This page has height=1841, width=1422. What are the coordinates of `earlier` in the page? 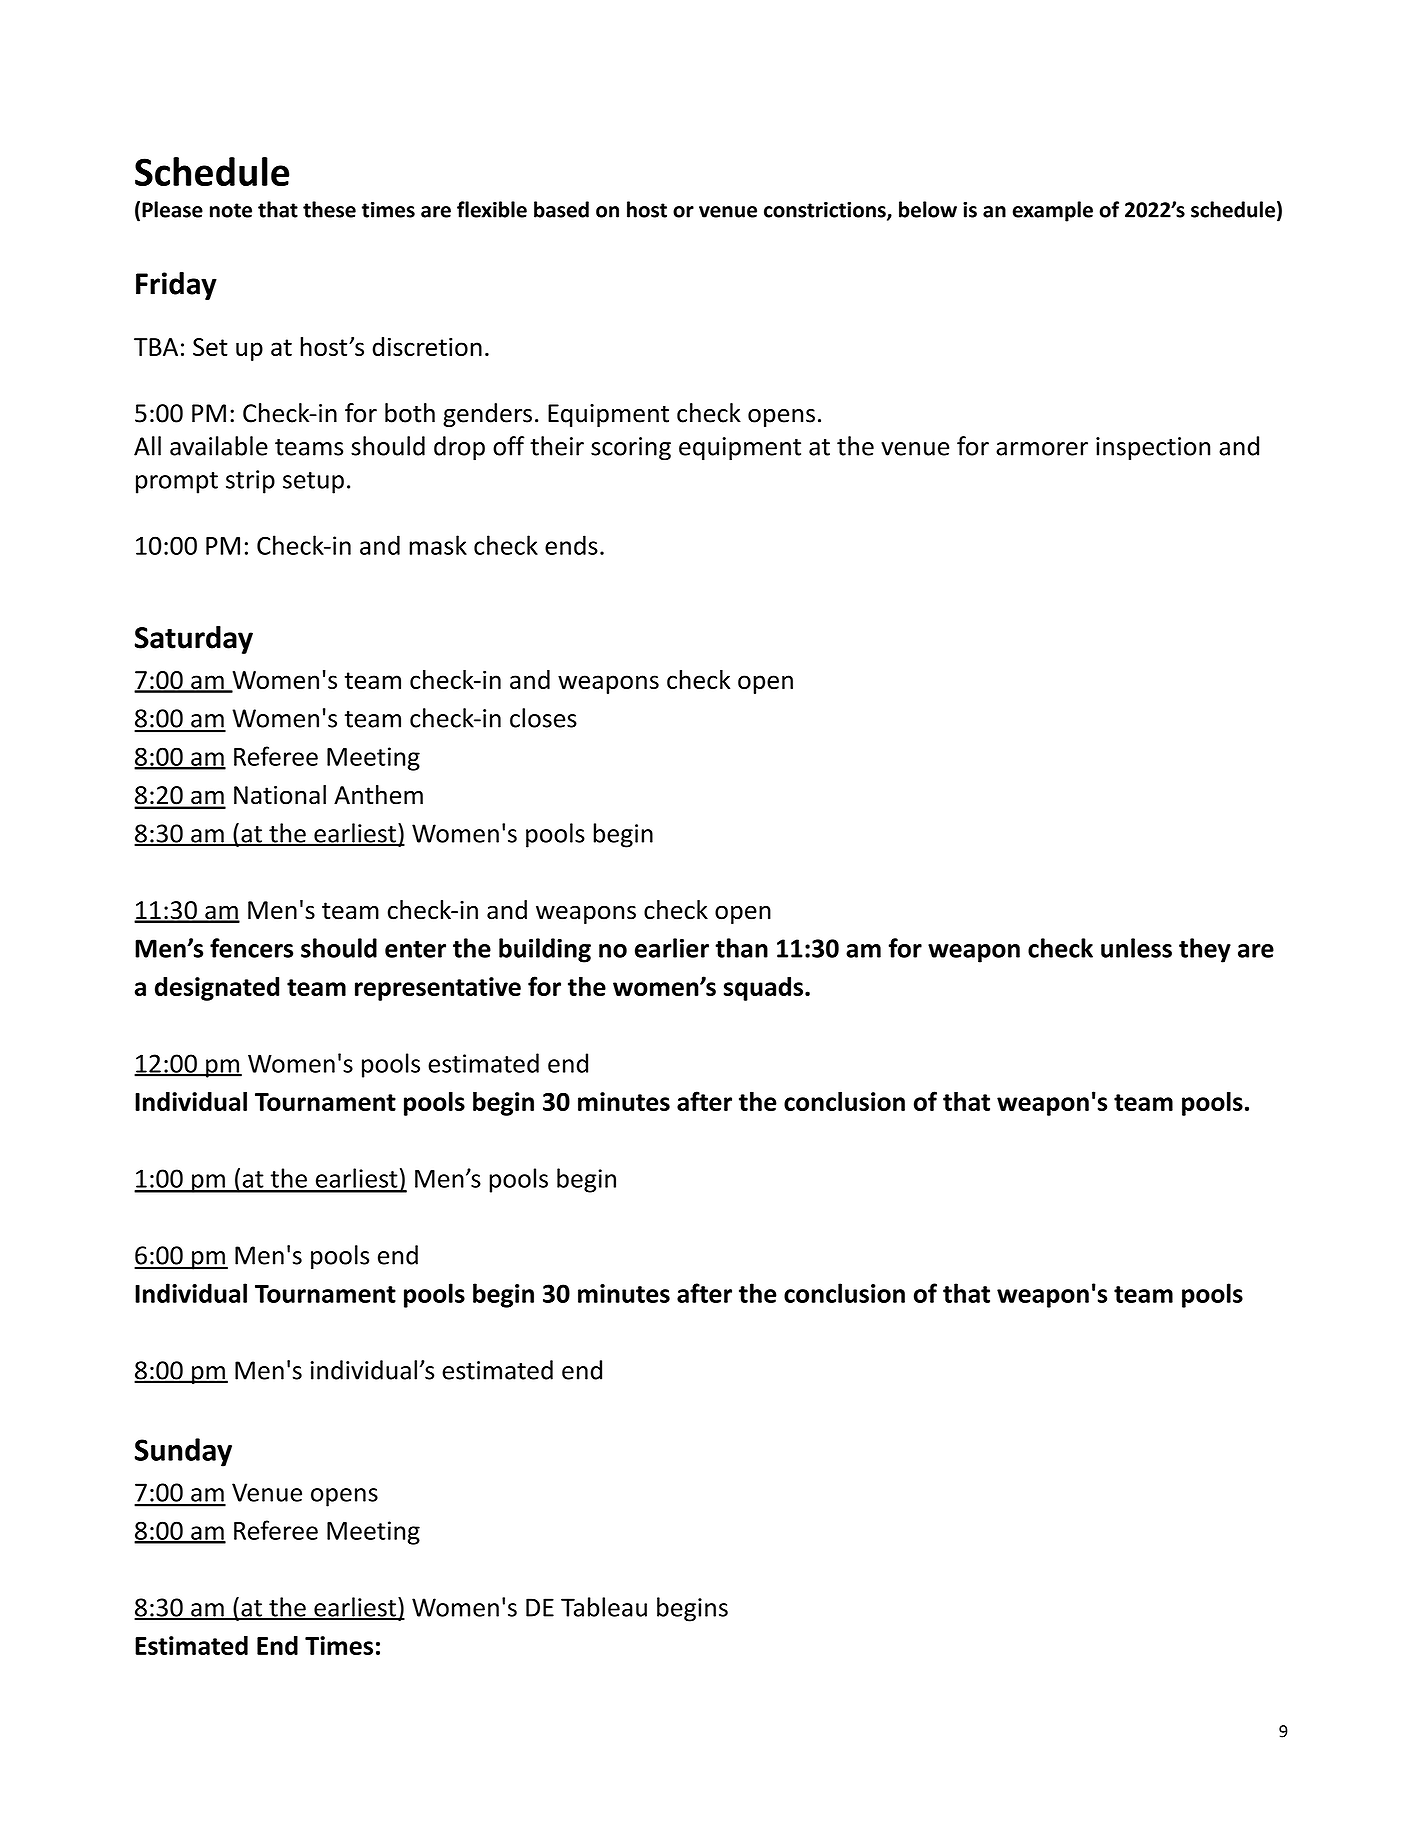 It's located at (672, 948).
